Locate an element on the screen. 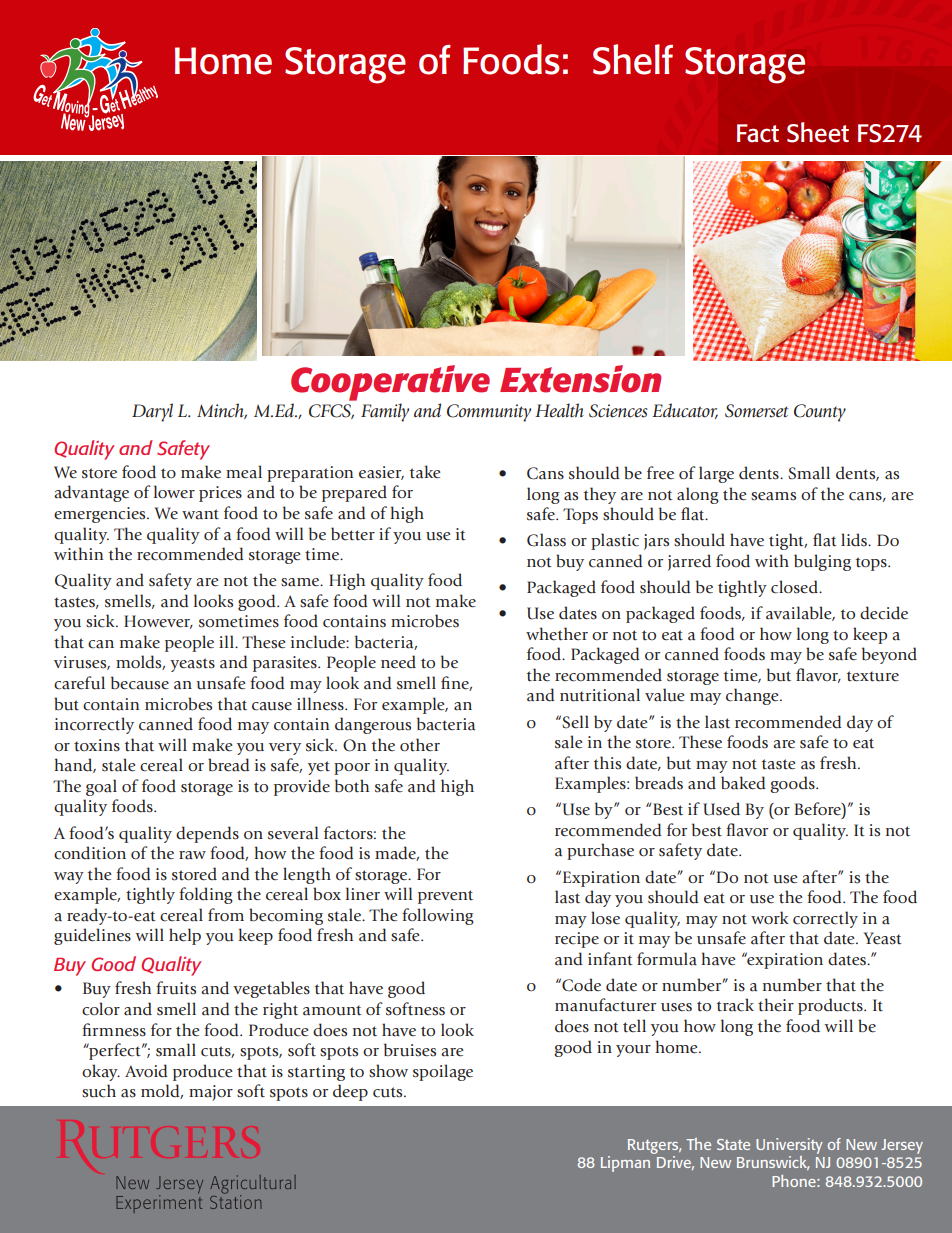  other is located at coordinates (420, 745).
